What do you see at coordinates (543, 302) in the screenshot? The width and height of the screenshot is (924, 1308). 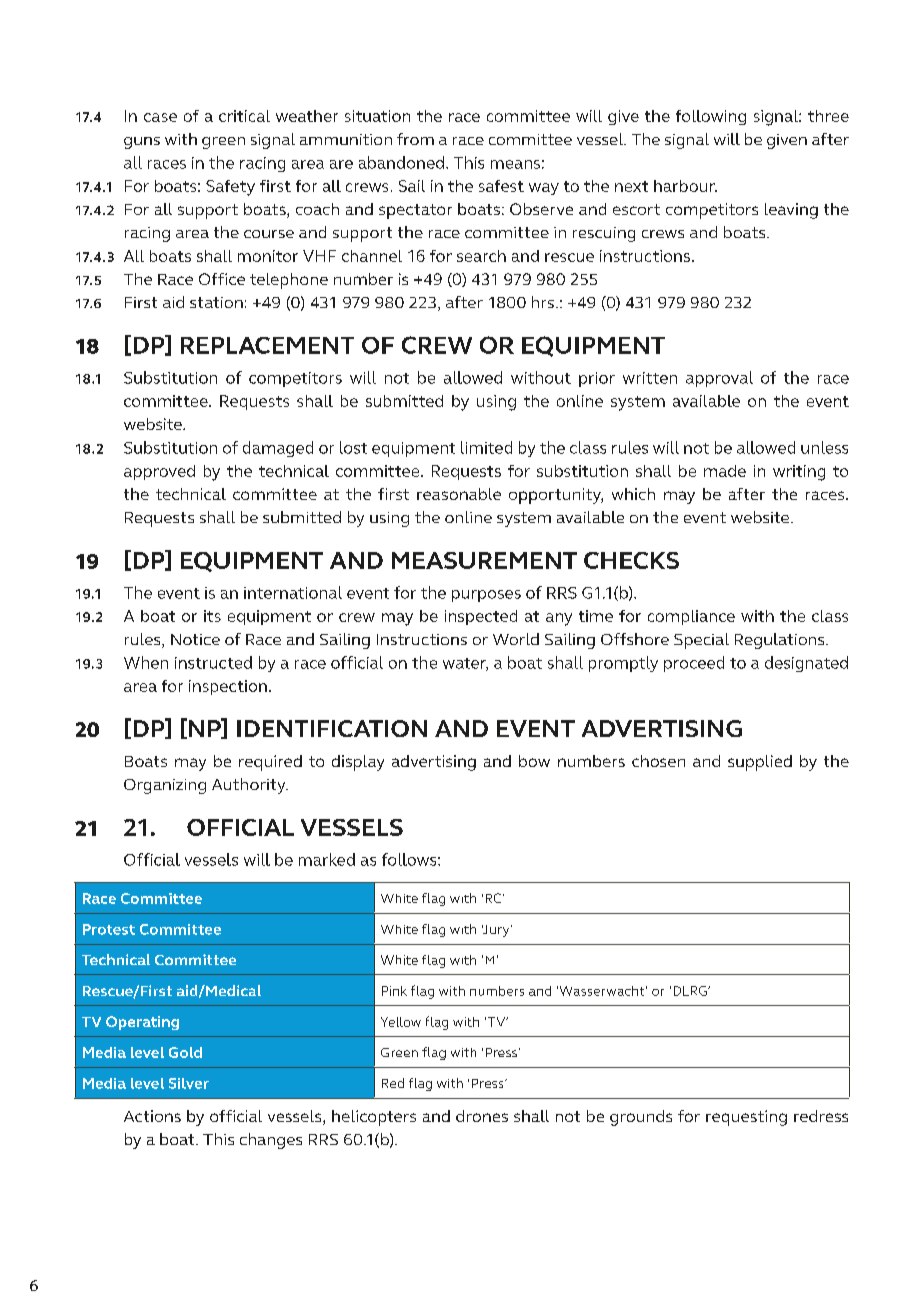 I see `hrs` at bounding box center [543, 302].
